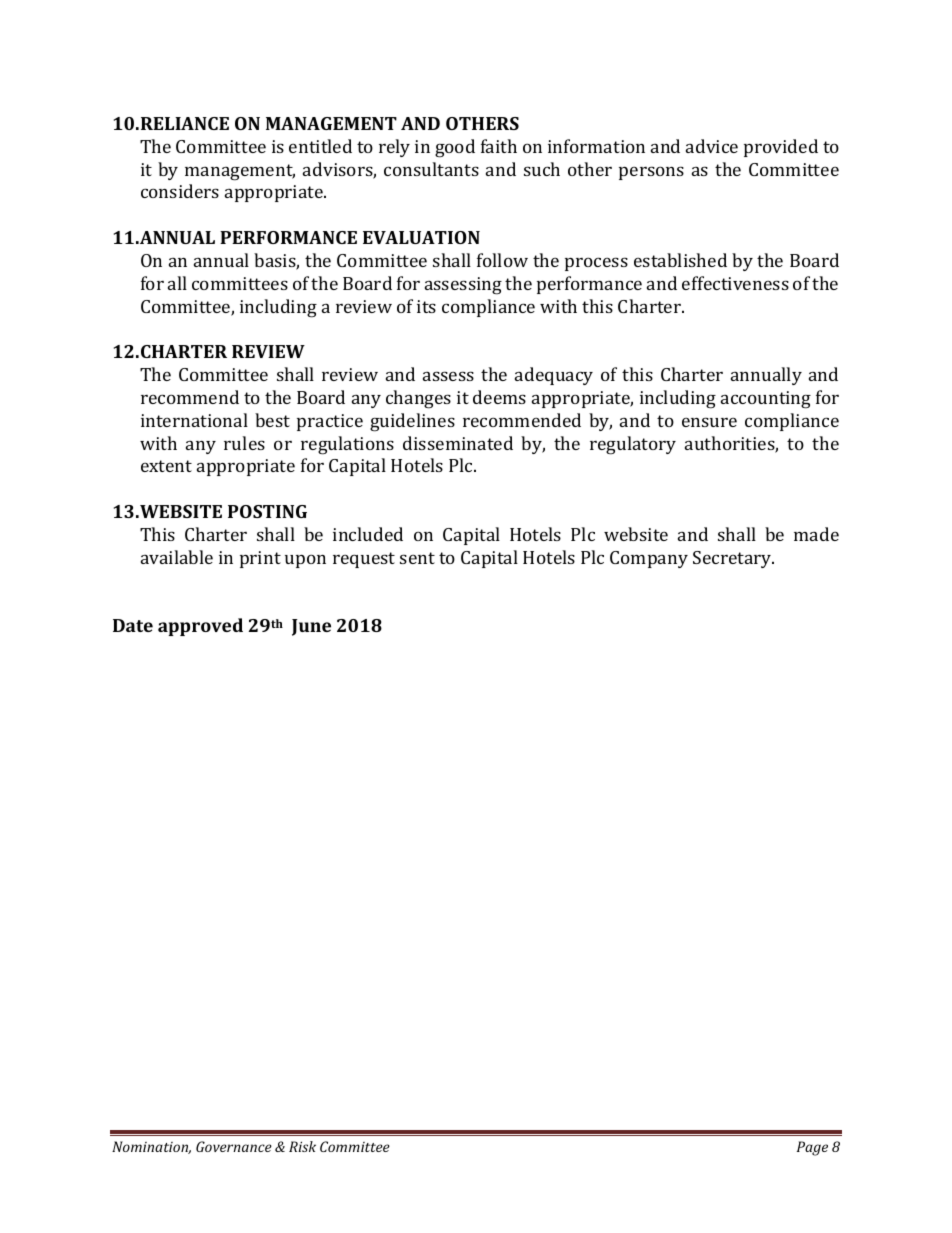 This screenshot has width=952, height=1233. What do you see at coordinates (458, 443) in the screenshot?
I see `disseminated` at bounding box center [458, 443].
